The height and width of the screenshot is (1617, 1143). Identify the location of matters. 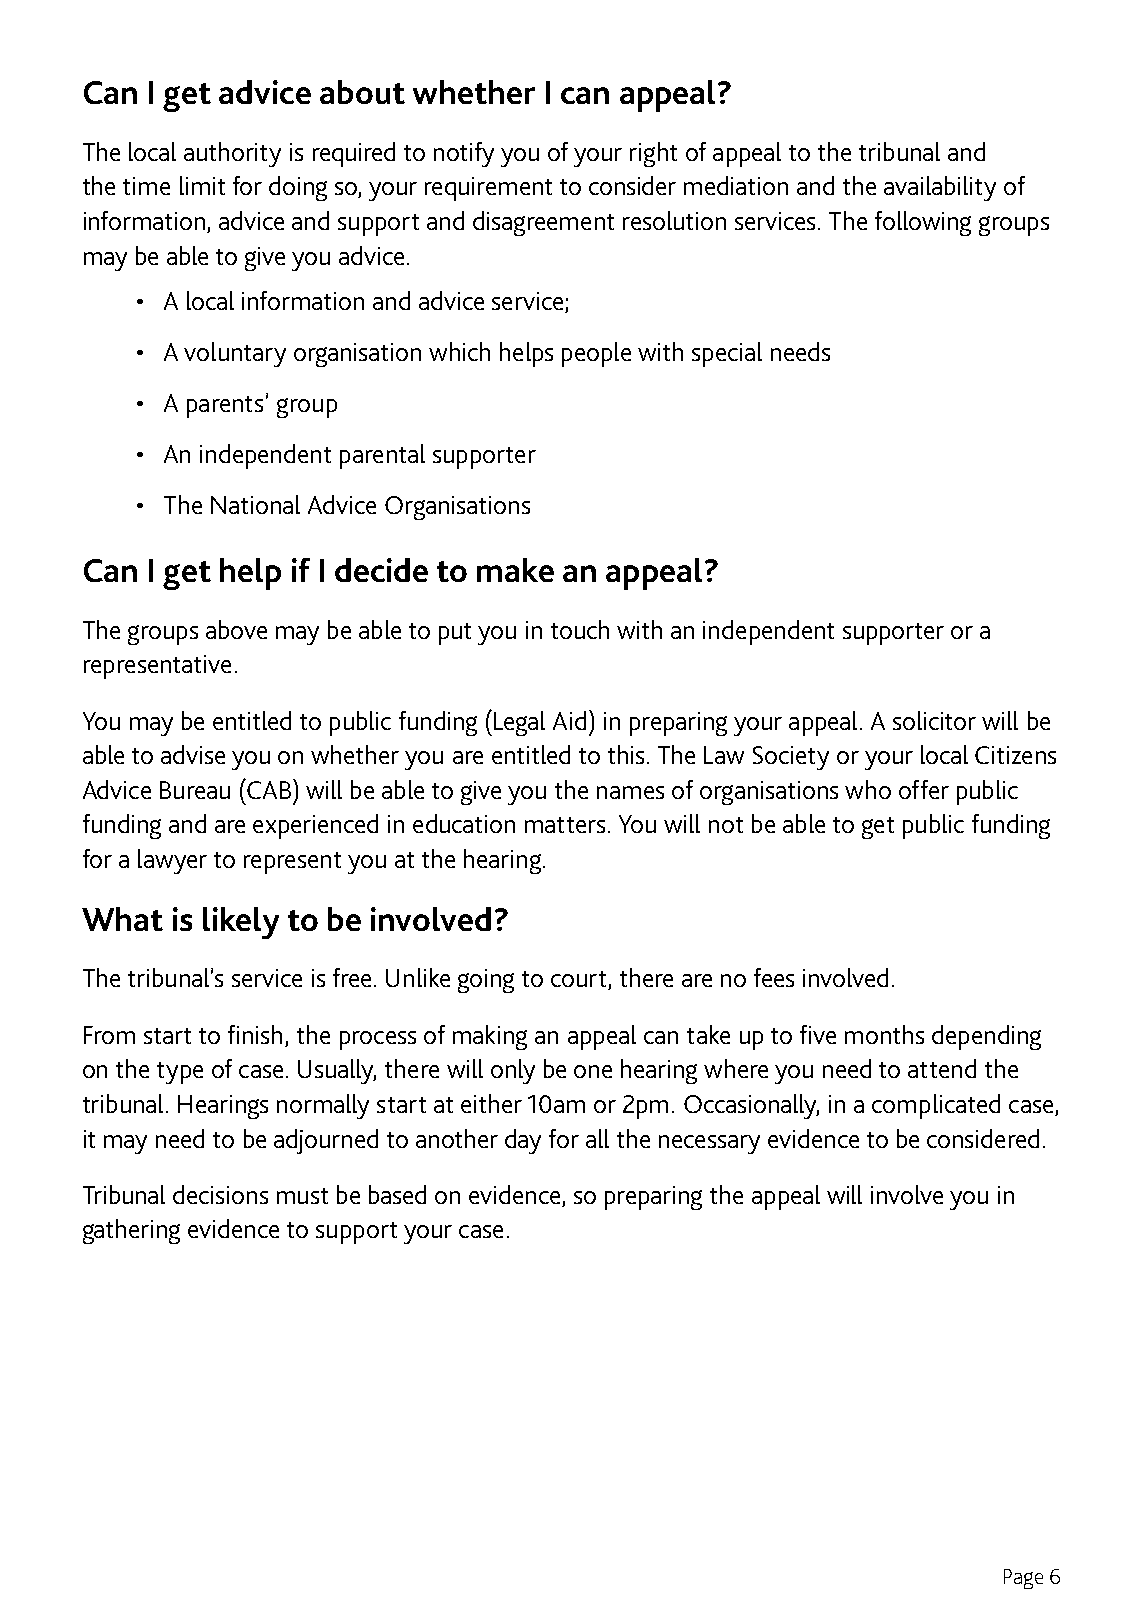
(565, 825).
